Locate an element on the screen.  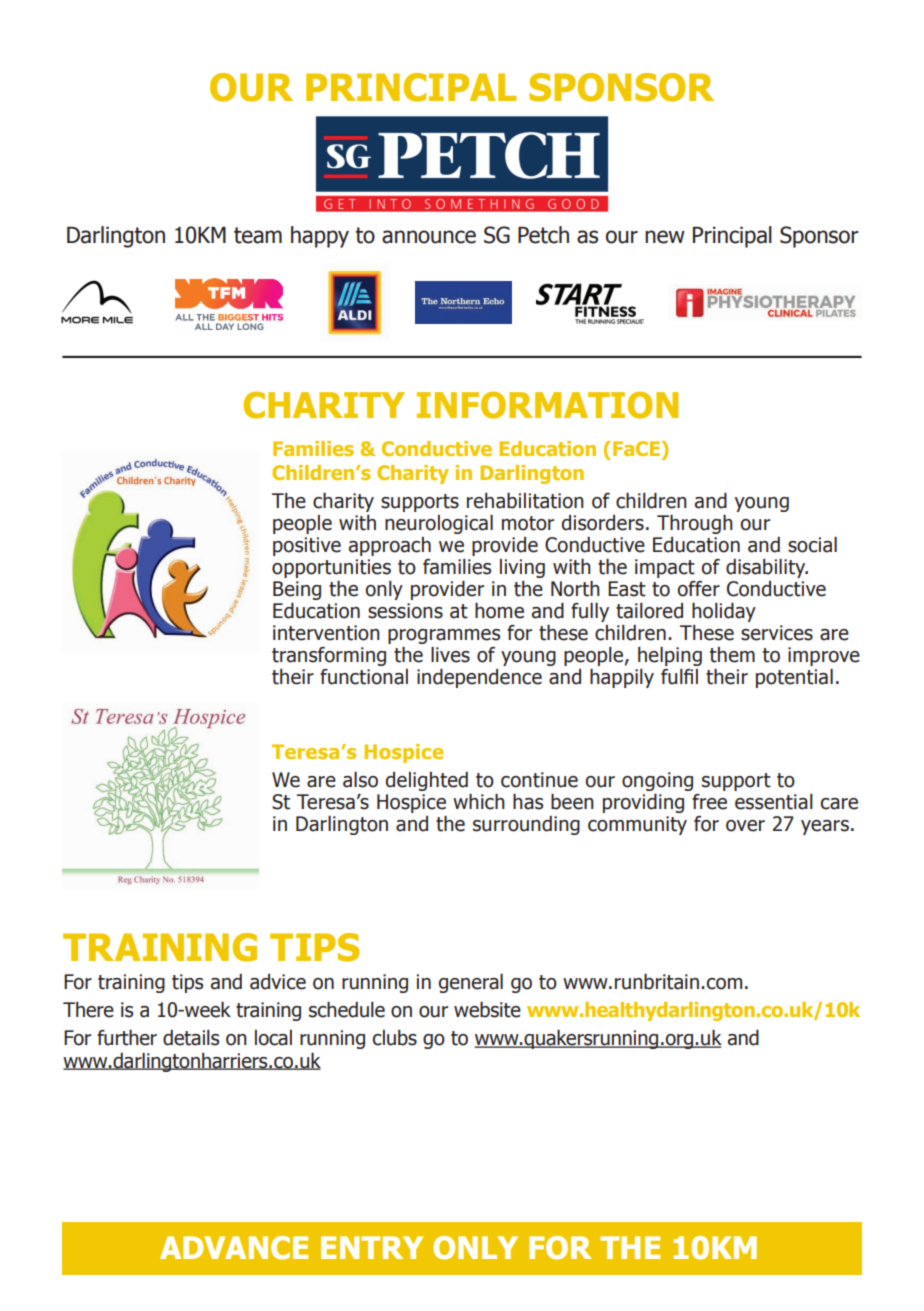
also is located at coordinates (360, 780).
